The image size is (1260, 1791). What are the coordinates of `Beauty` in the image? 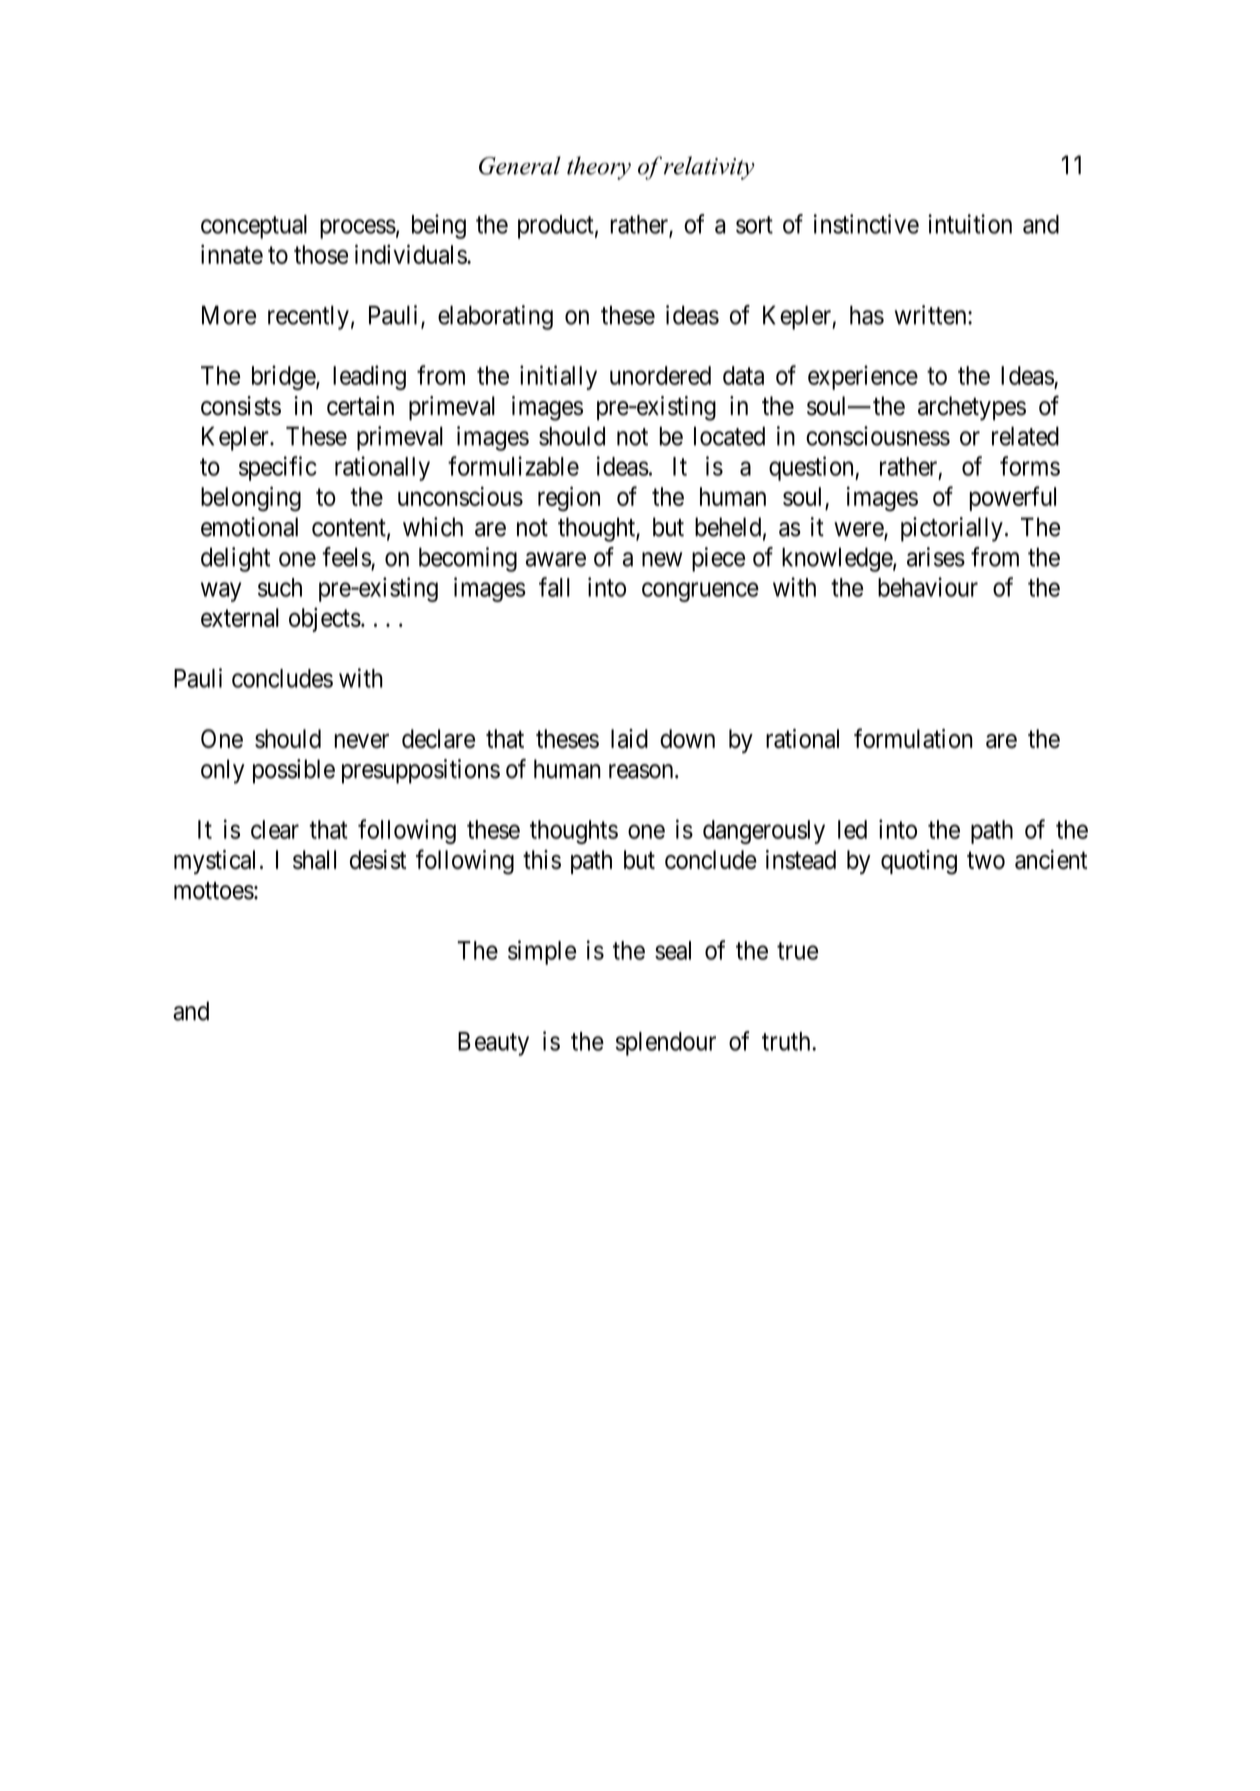 It's located at (493, 1044).
